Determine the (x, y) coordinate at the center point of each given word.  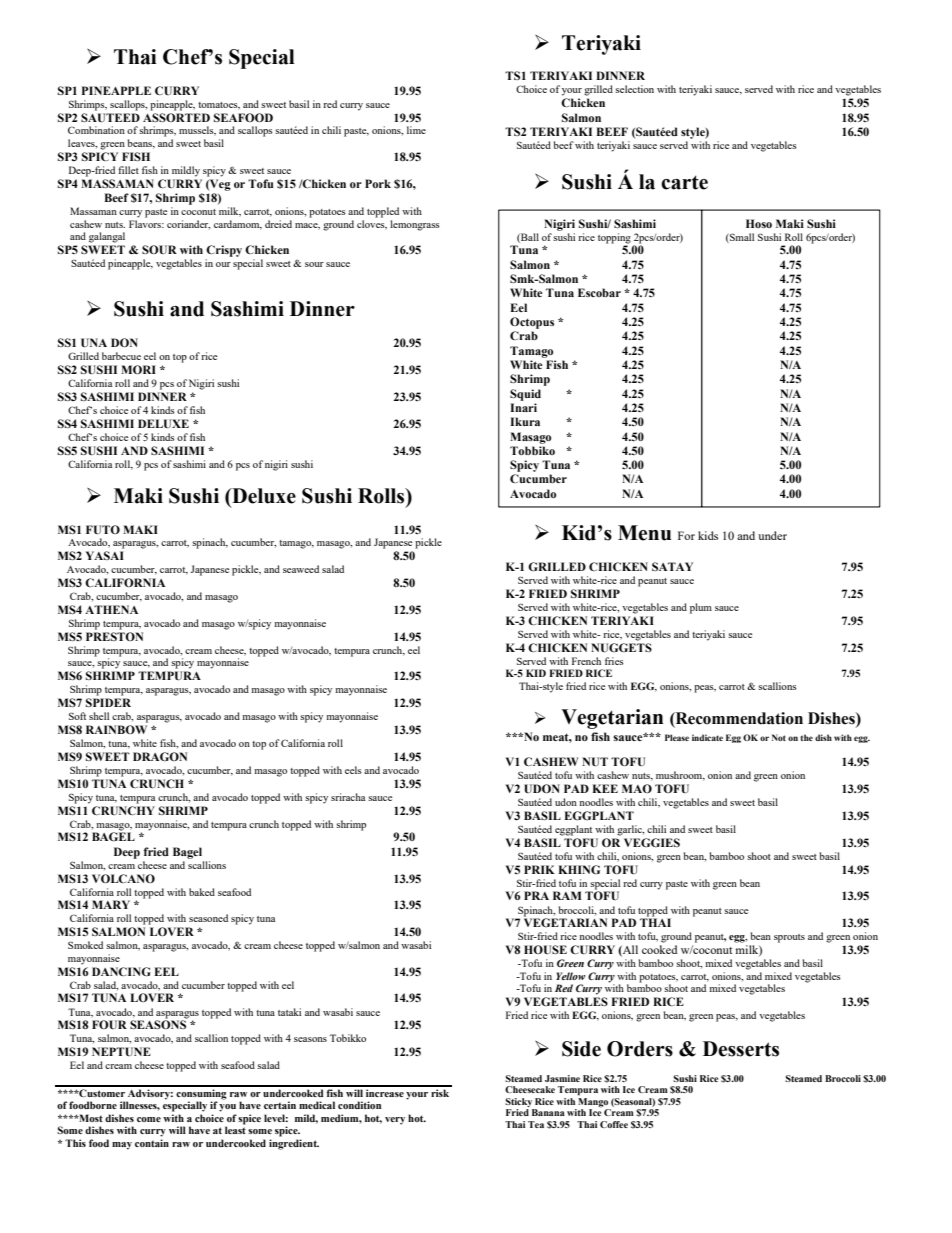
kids (708, 535)
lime (416, 130)
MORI (138, 369)
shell (99, 716)
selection (634, 89)
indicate (707, 737)
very (395, 1121)
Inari (523, 407)
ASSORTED (176, 117)
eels (353, 770)
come (149, 1119)
